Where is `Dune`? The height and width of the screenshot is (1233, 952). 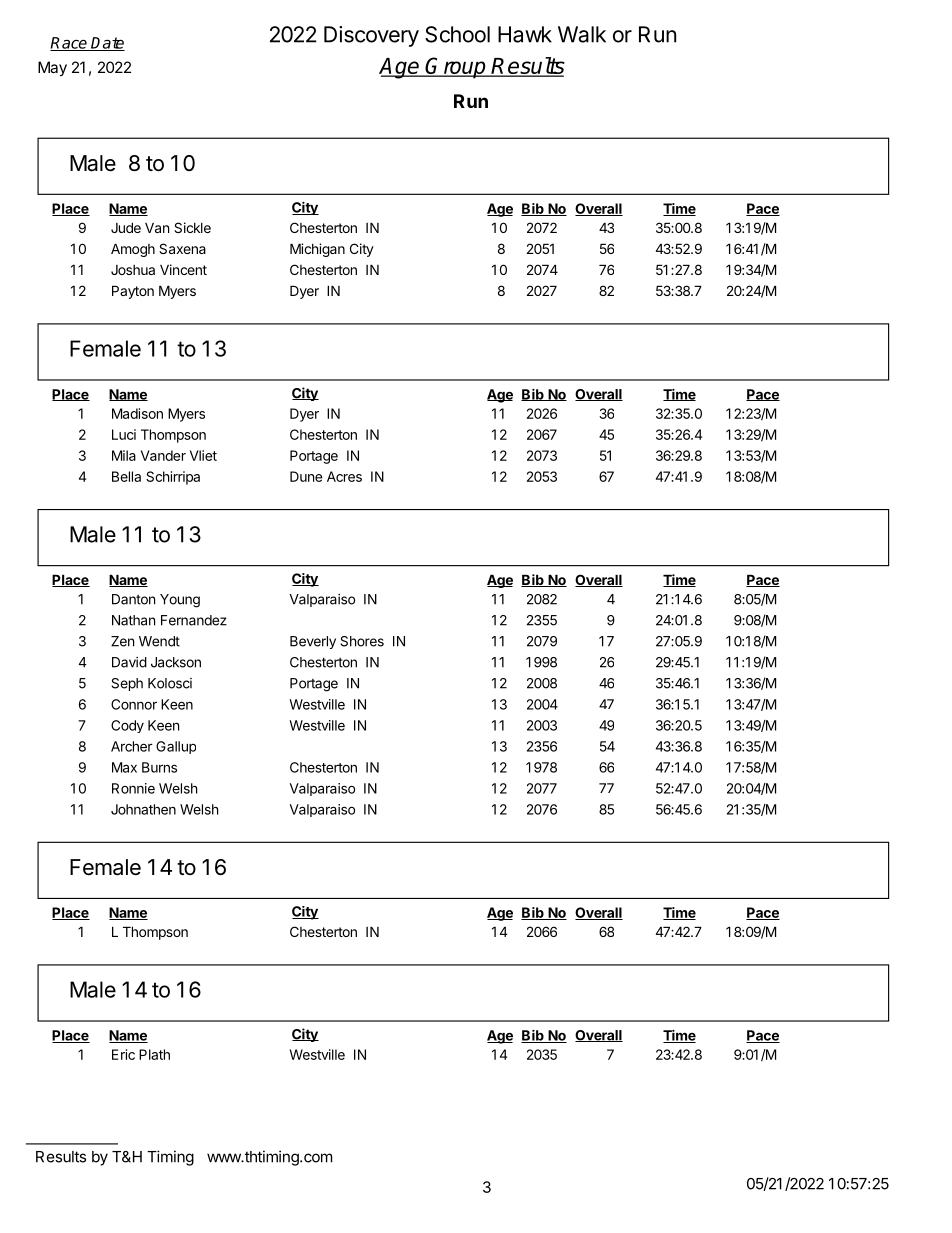 Dune is located at coordinates (306, 476).
